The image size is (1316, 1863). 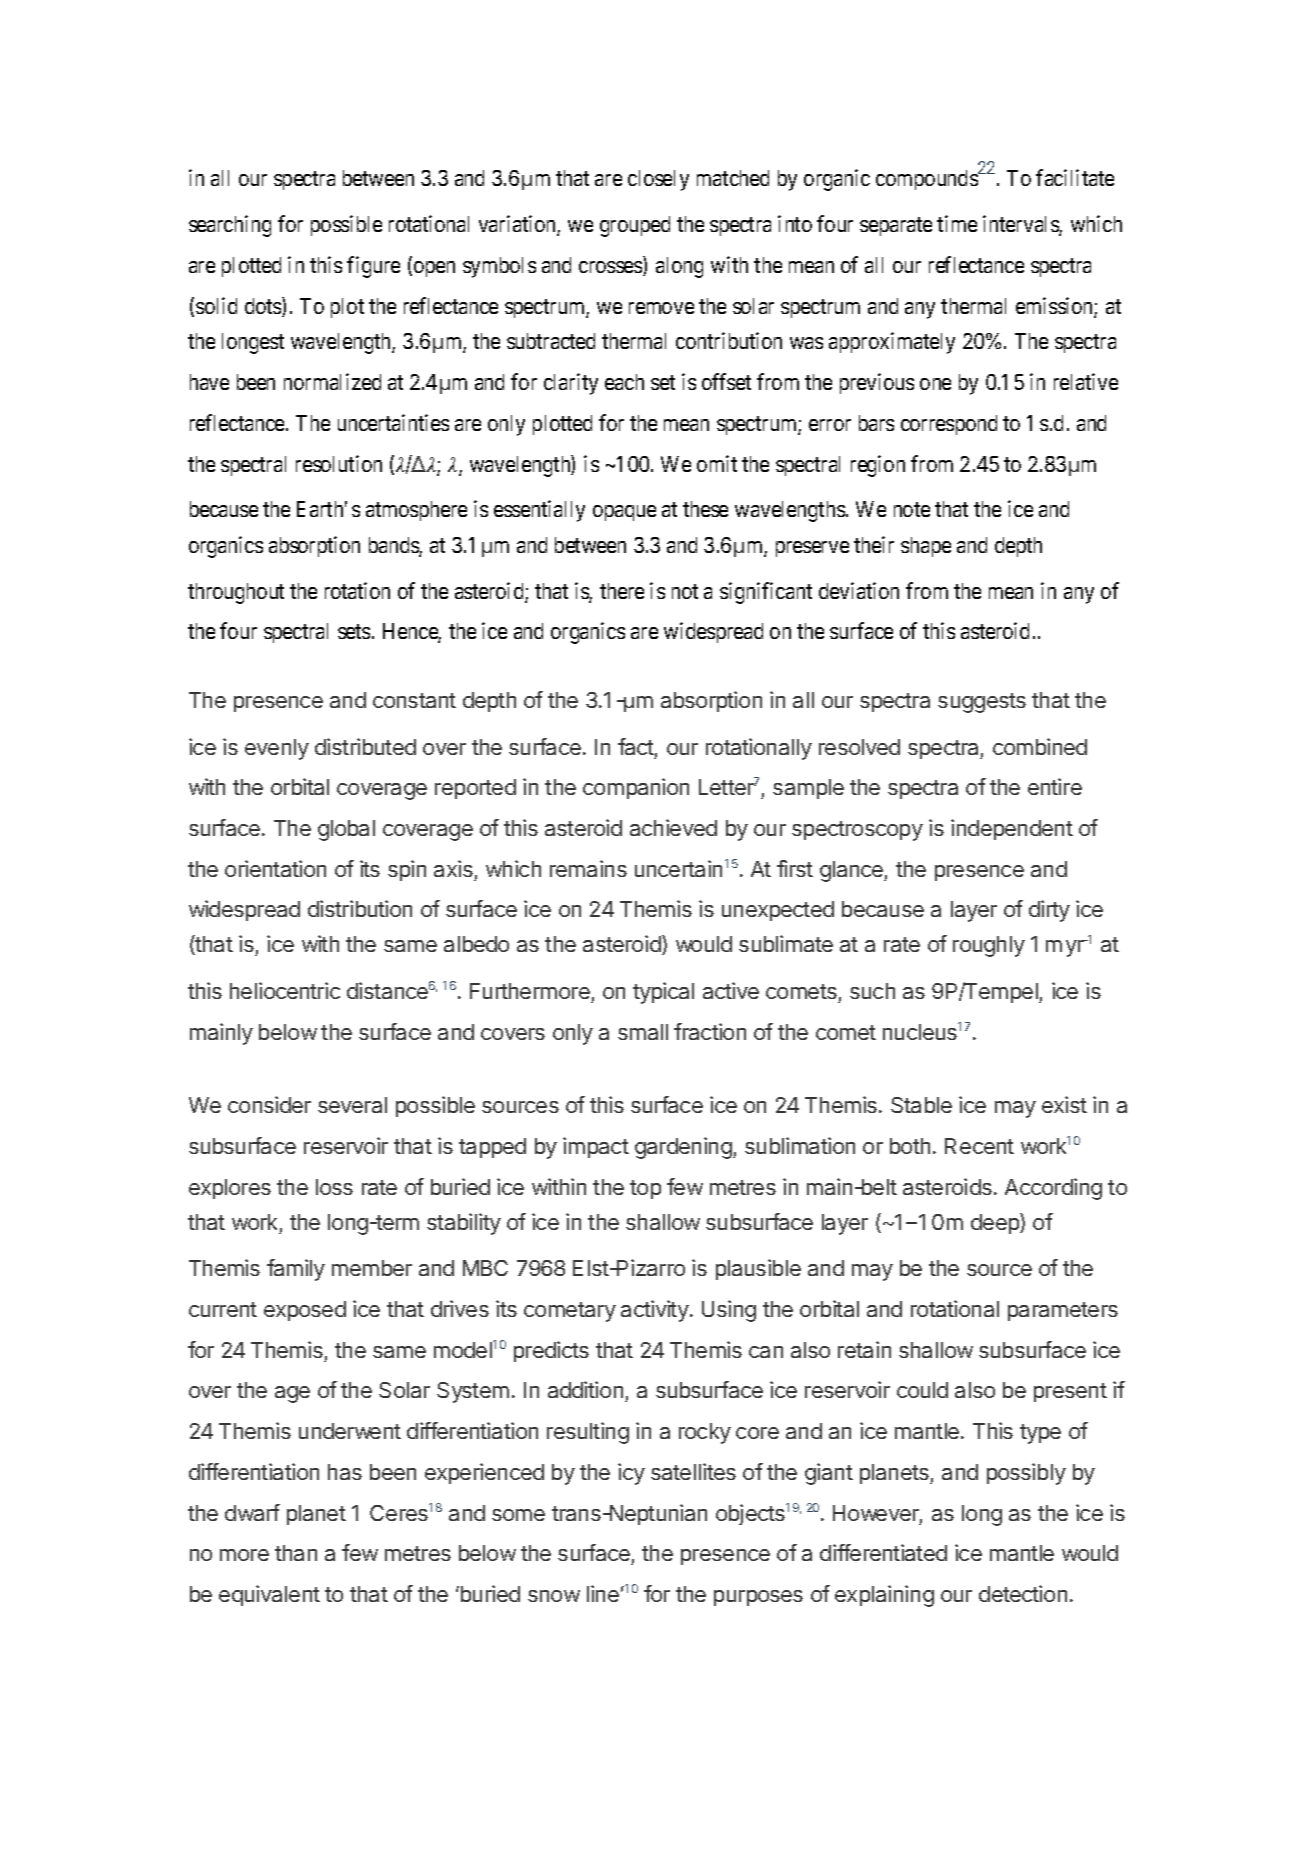 I want to click on Recent, so click(x=979, y=1146).
